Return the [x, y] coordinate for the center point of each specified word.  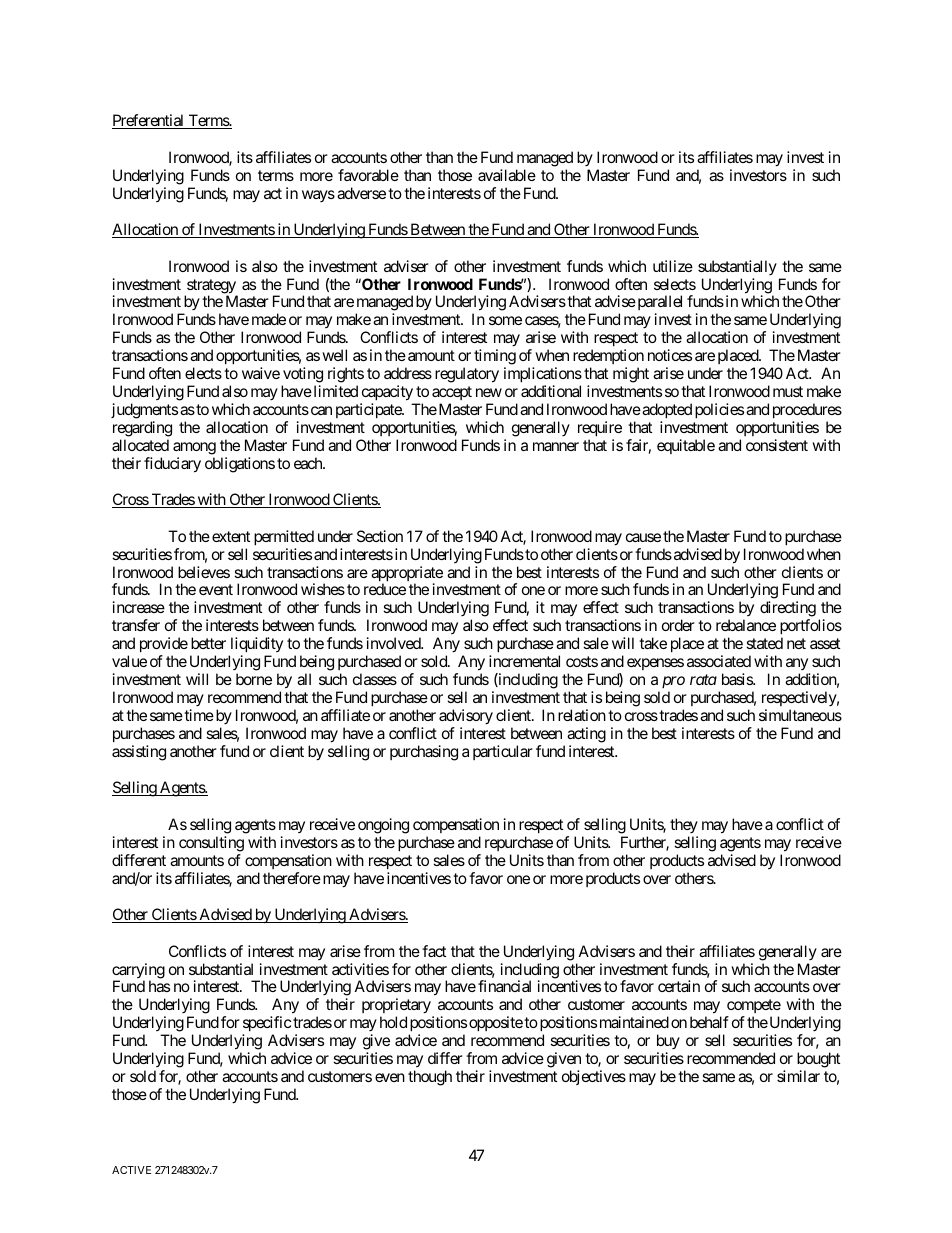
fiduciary [172, 465]
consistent [777, 445]
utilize [673, 266]
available [507, 175]
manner [556, 446]
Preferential [149, 121]
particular [503, 752]
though [430, 1078]
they [684, 825]
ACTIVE [131, 1170]
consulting [211, 844]
